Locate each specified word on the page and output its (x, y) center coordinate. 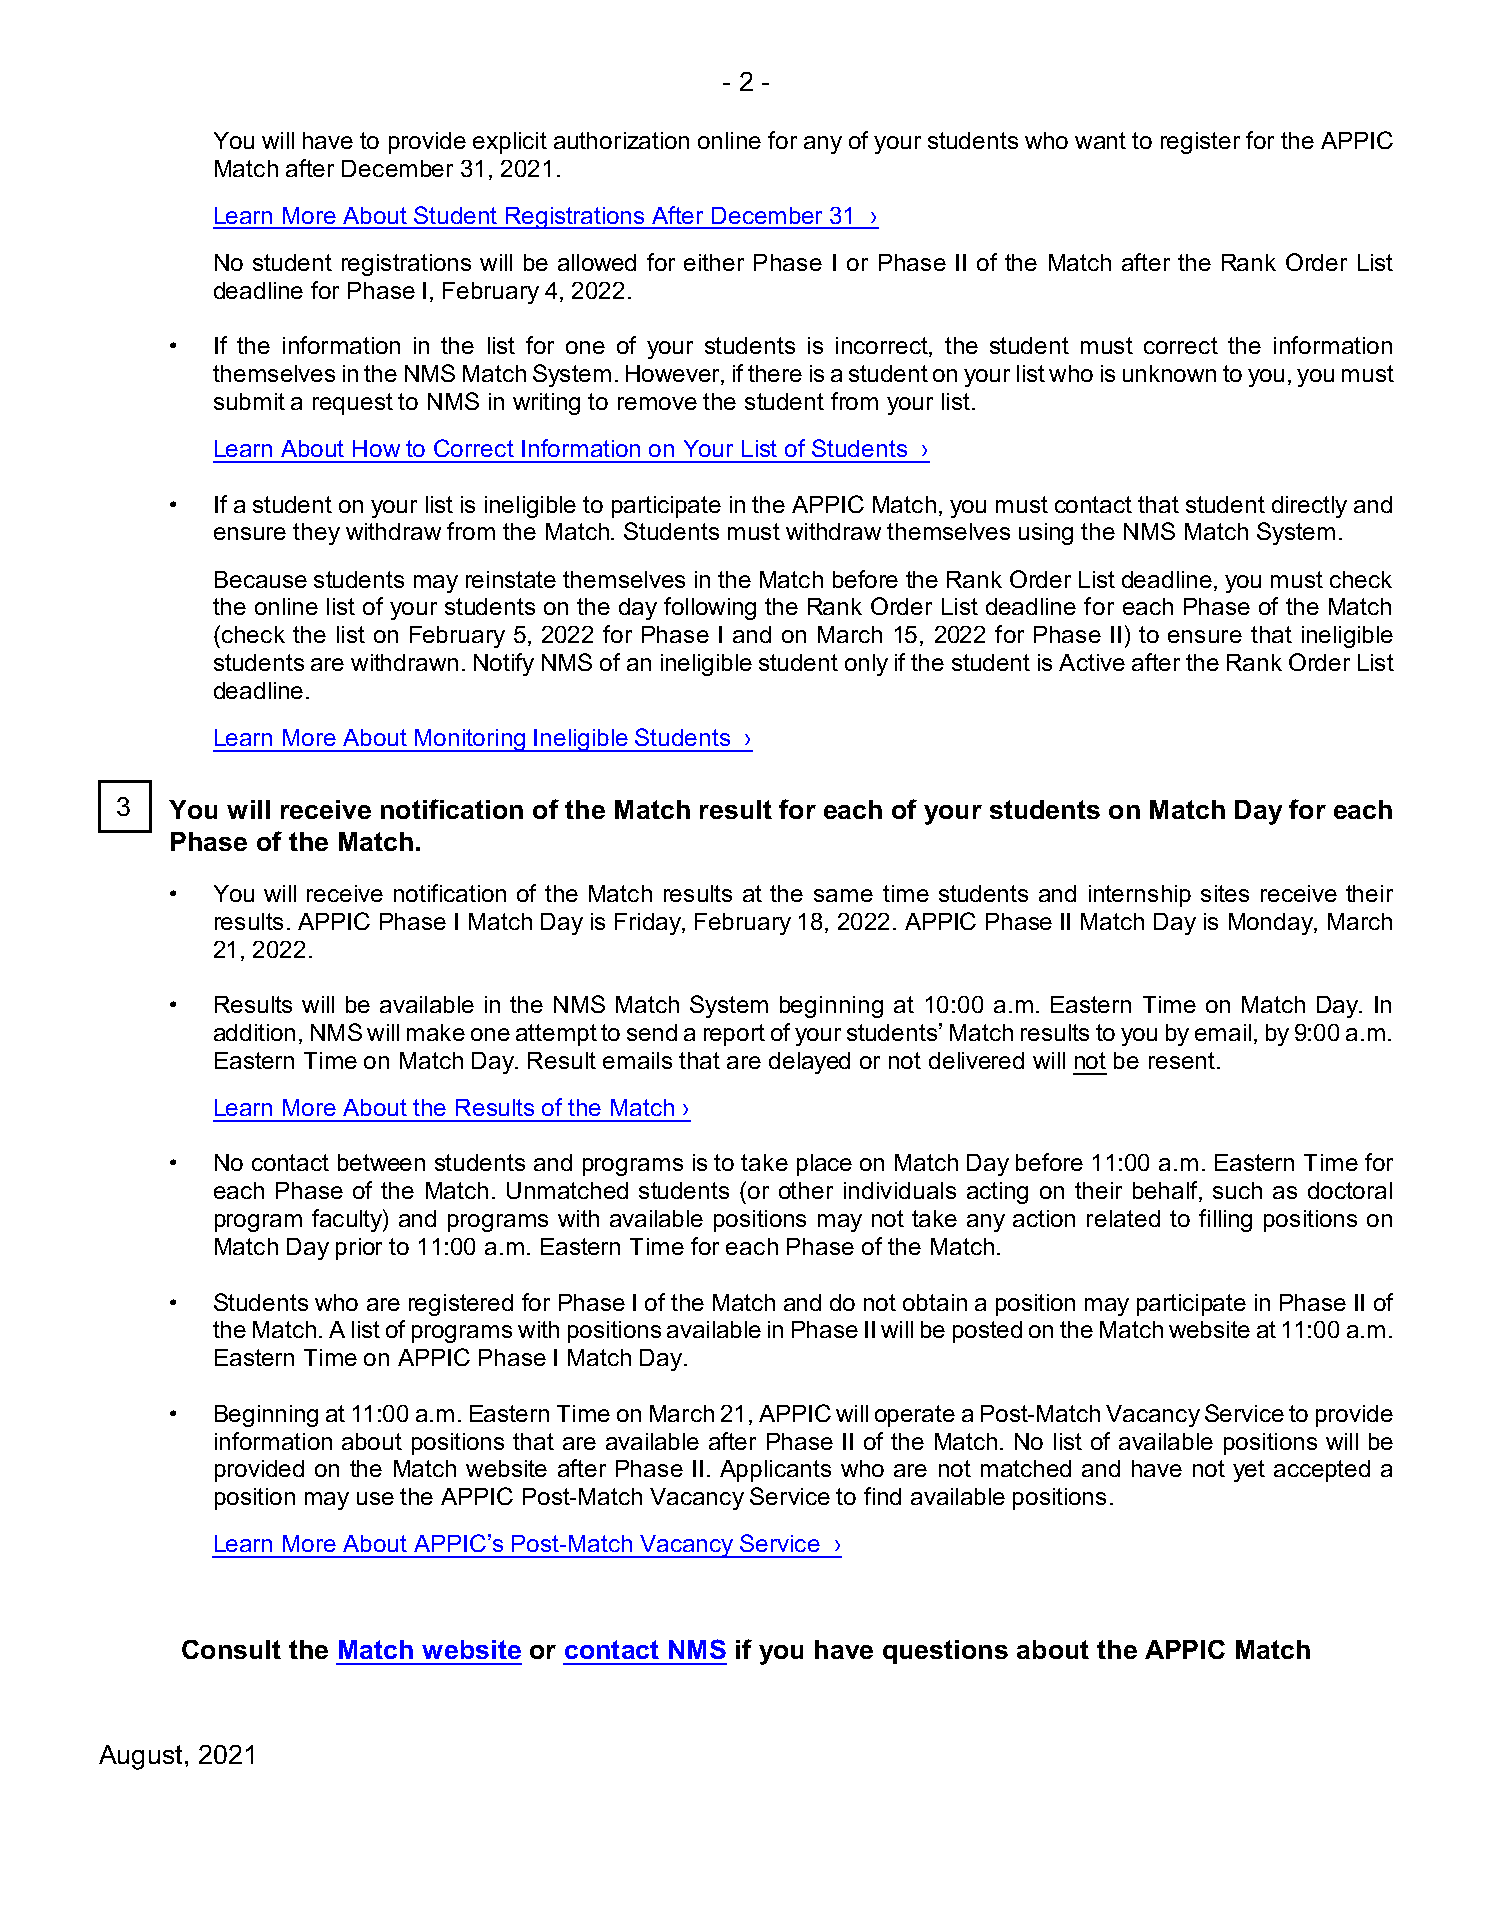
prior (359, 1249)
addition (254, 1032)
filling (1225, 1220)
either (714, 262)
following (710, 608)
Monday (1272, 924)
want (1100, 140)
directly (1309, 507)
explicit (510, 143)
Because (261, 579)
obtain (935, 1302)
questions (945, 1652)
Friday (649, 924)
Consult (231, 1649)
